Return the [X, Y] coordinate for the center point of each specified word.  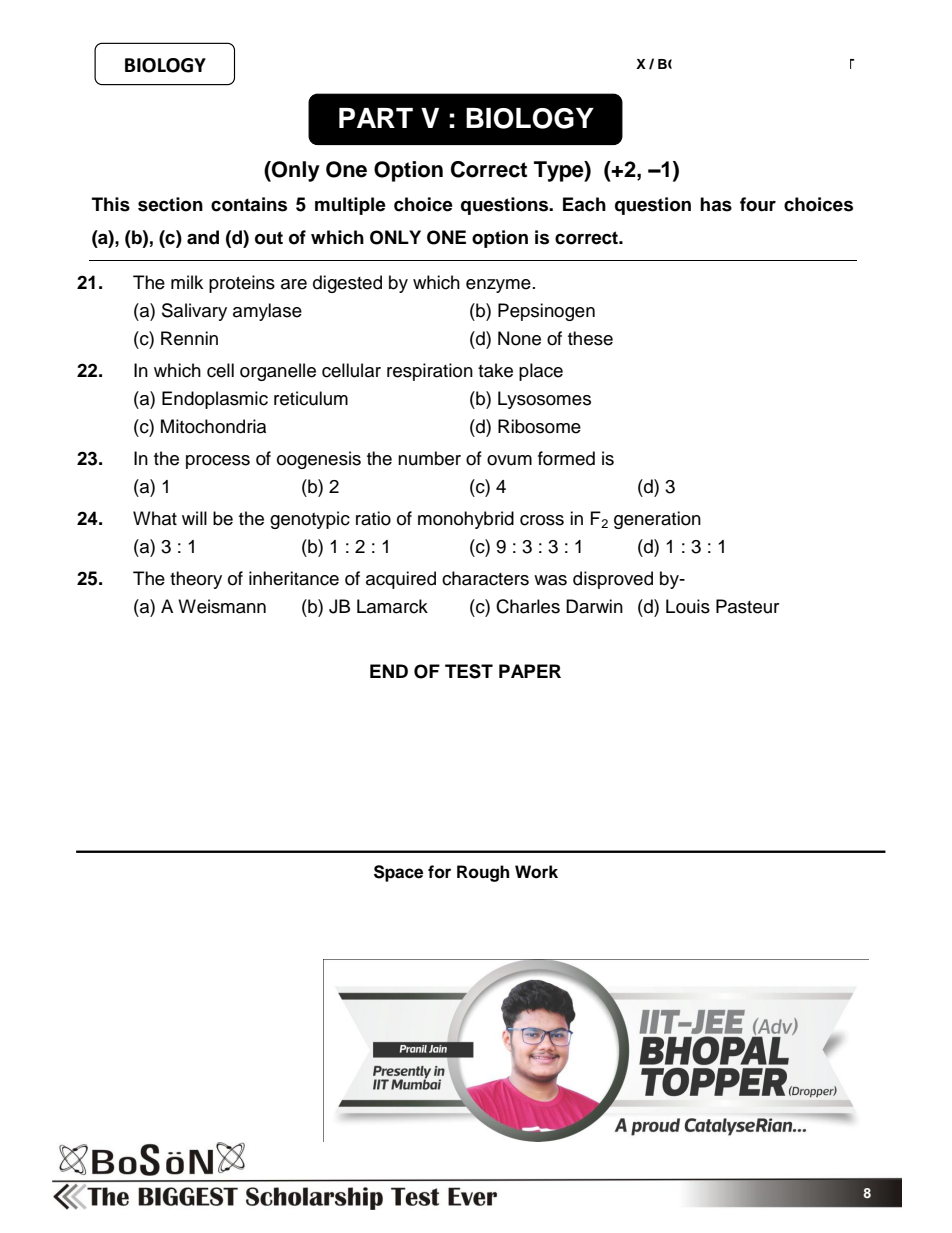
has [716, 204]
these [590, 338]
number [429, 458]
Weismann [222, 606]
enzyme [498, 286]
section [170, 204]
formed [566, 458]
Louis [688, 606]
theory [196, 580]
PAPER [530, 671]
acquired [401, 580]
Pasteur [747, 606]
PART [376, 118]
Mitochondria [213, 426]
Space [398, 873]
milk [187, 282]
